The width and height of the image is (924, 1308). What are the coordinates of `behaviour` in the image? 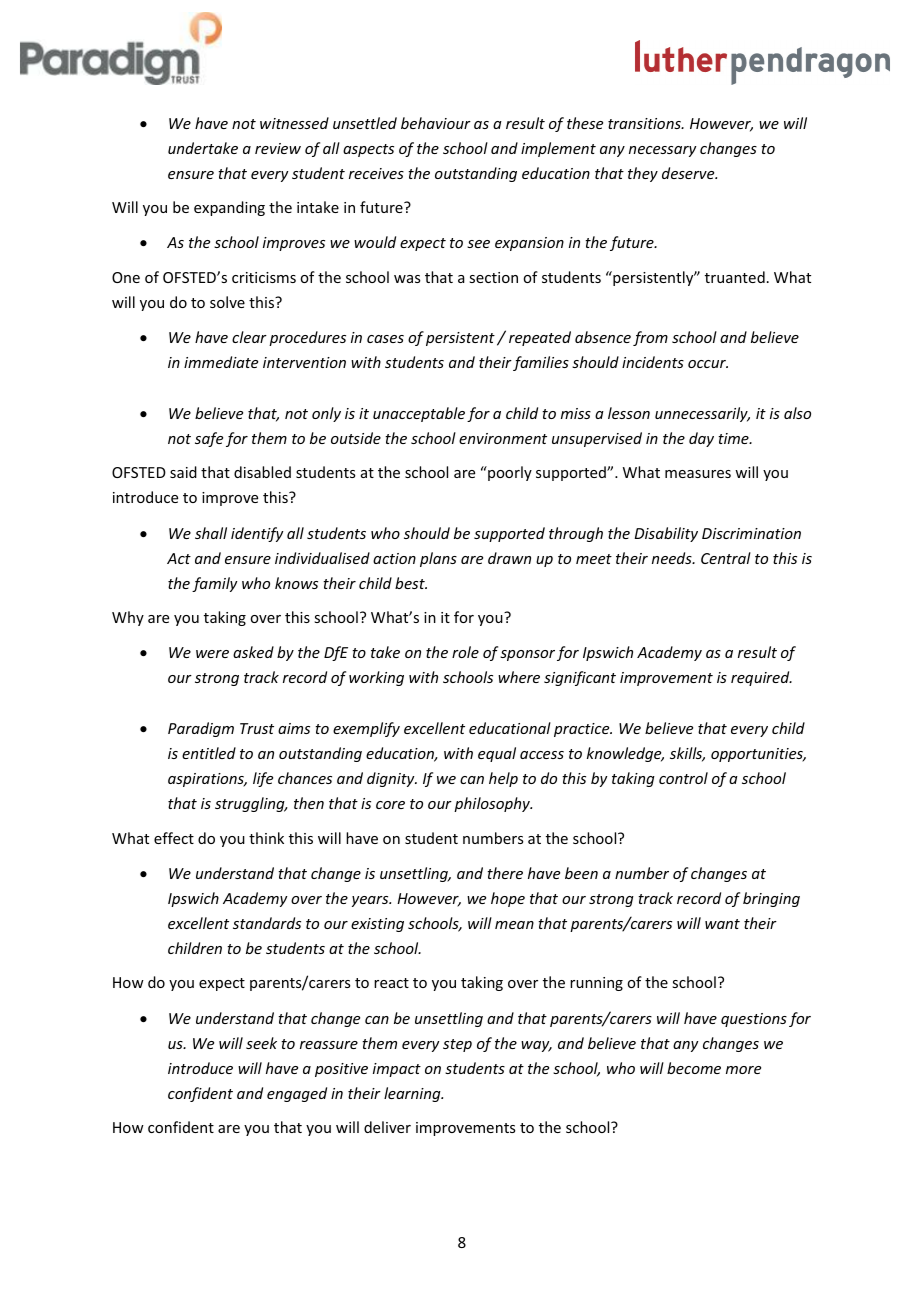 It's located at (436, 123).
